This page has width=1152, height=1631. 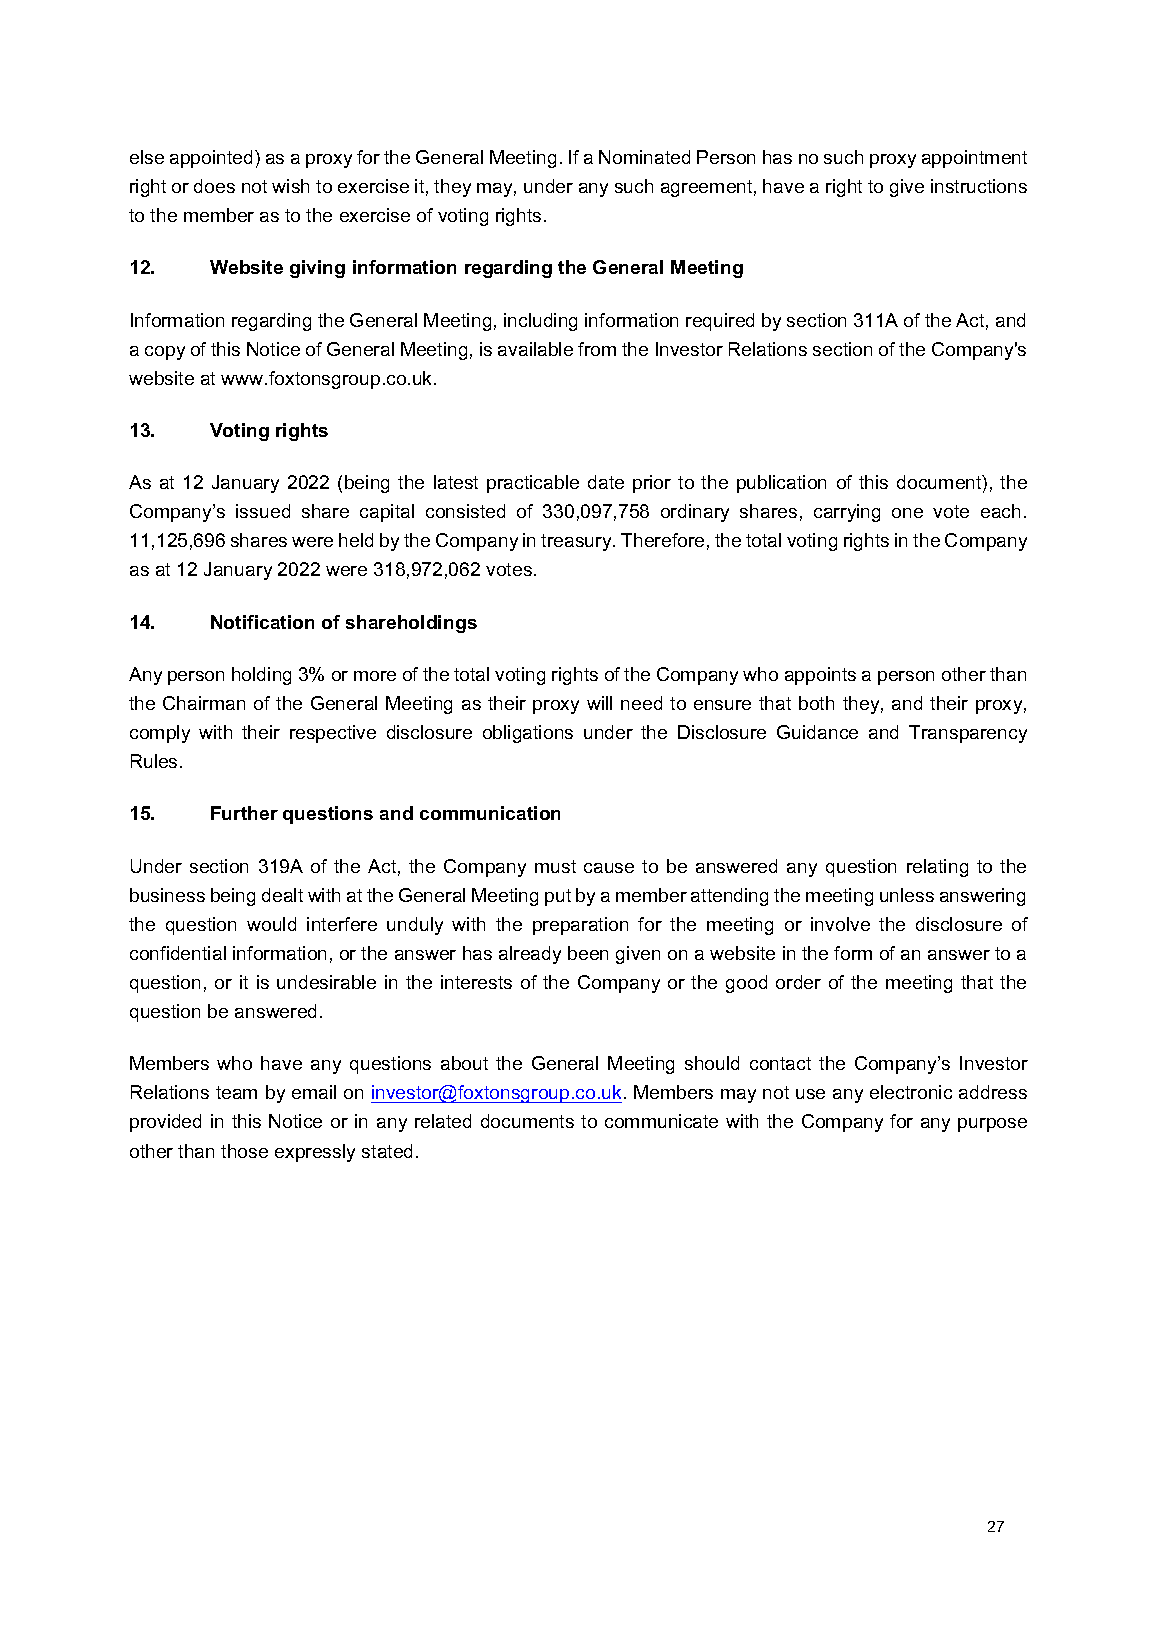 What do you see at coordinates (644, 157) in the page?
I see `Nominated` at bounding box center [644, 157].
